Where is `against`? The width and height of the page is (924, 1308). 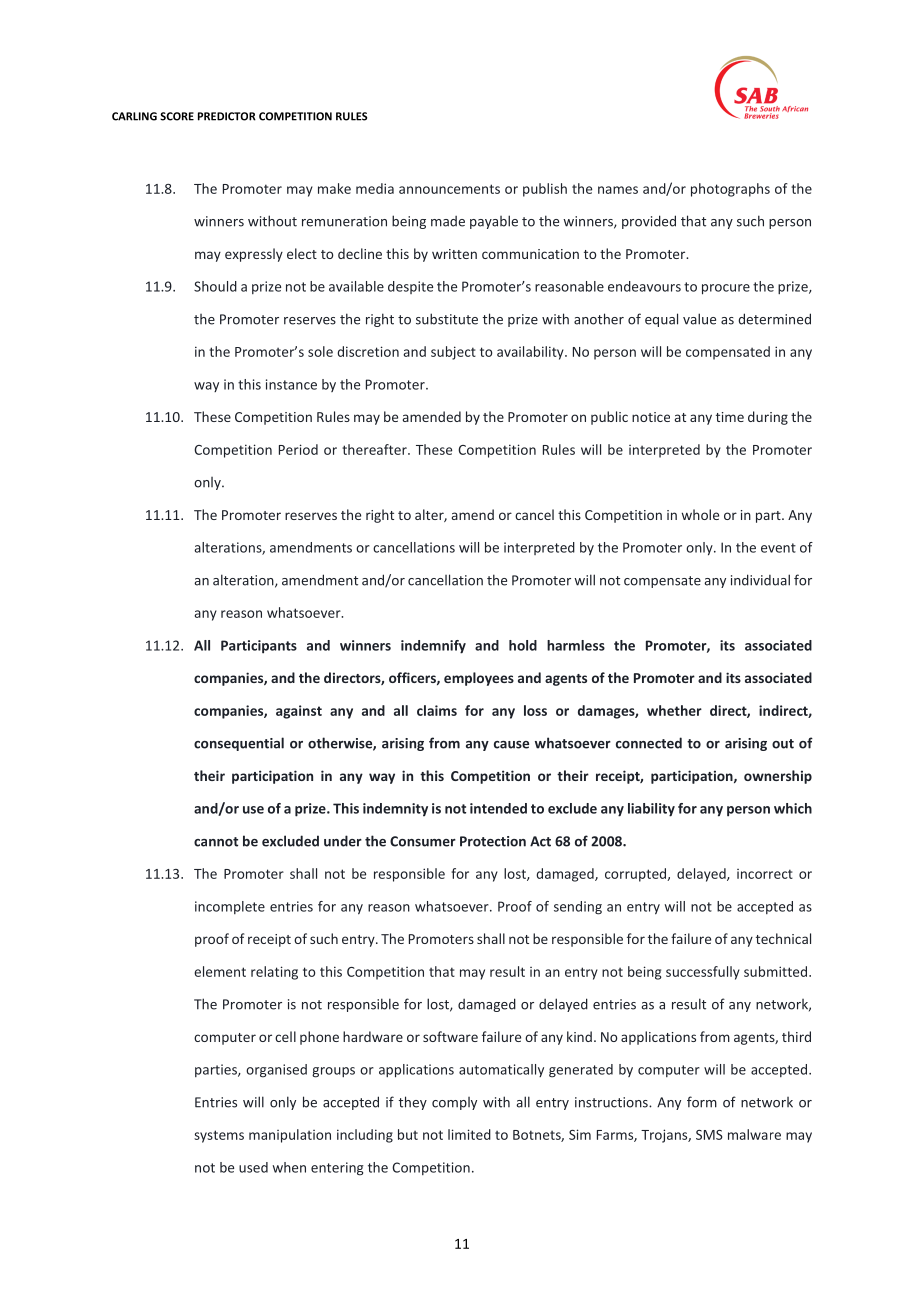
against is located at coordinates (299, 712).
